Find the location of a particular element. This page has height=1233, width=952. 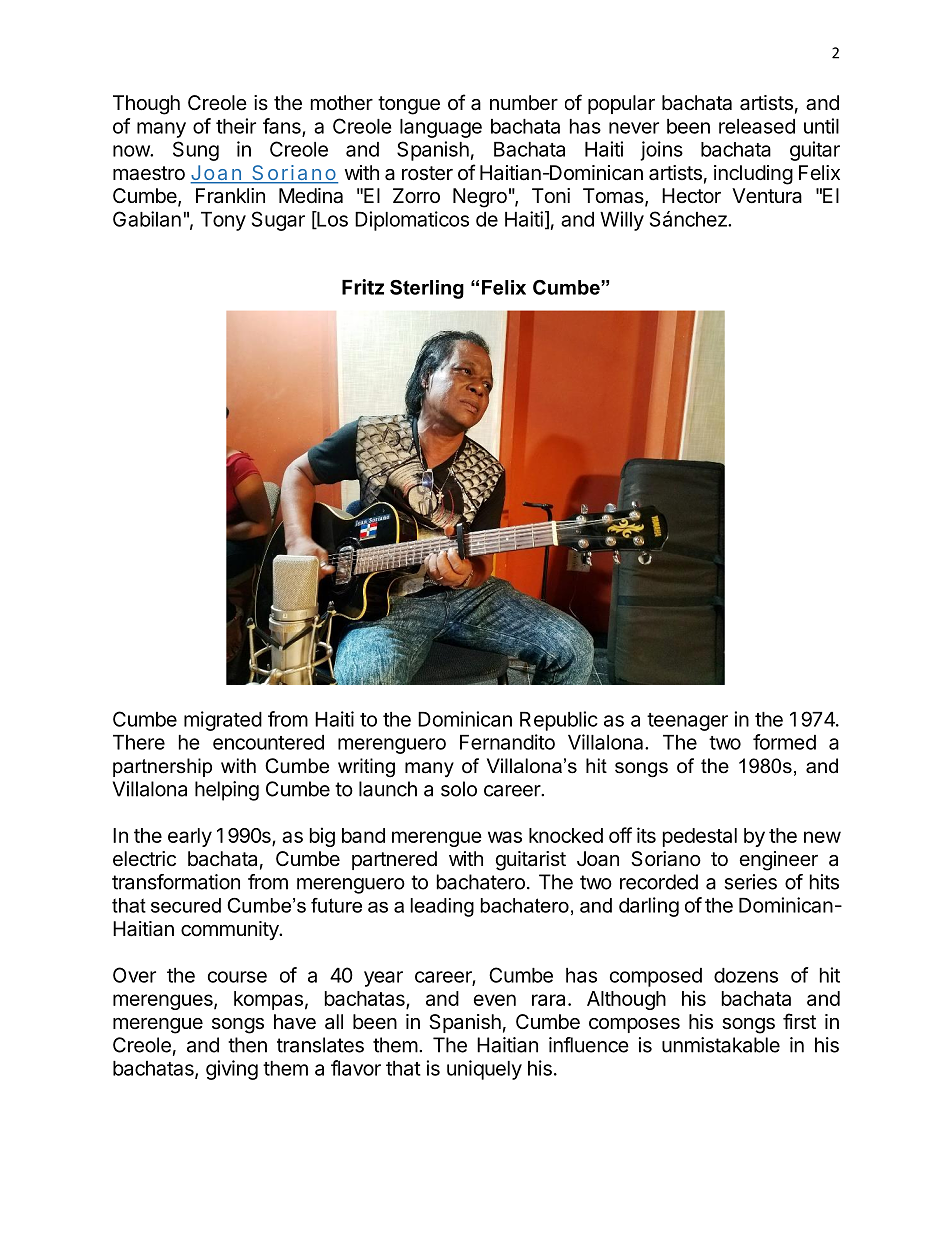

uniquely is located at coordinates (484, 1070).
